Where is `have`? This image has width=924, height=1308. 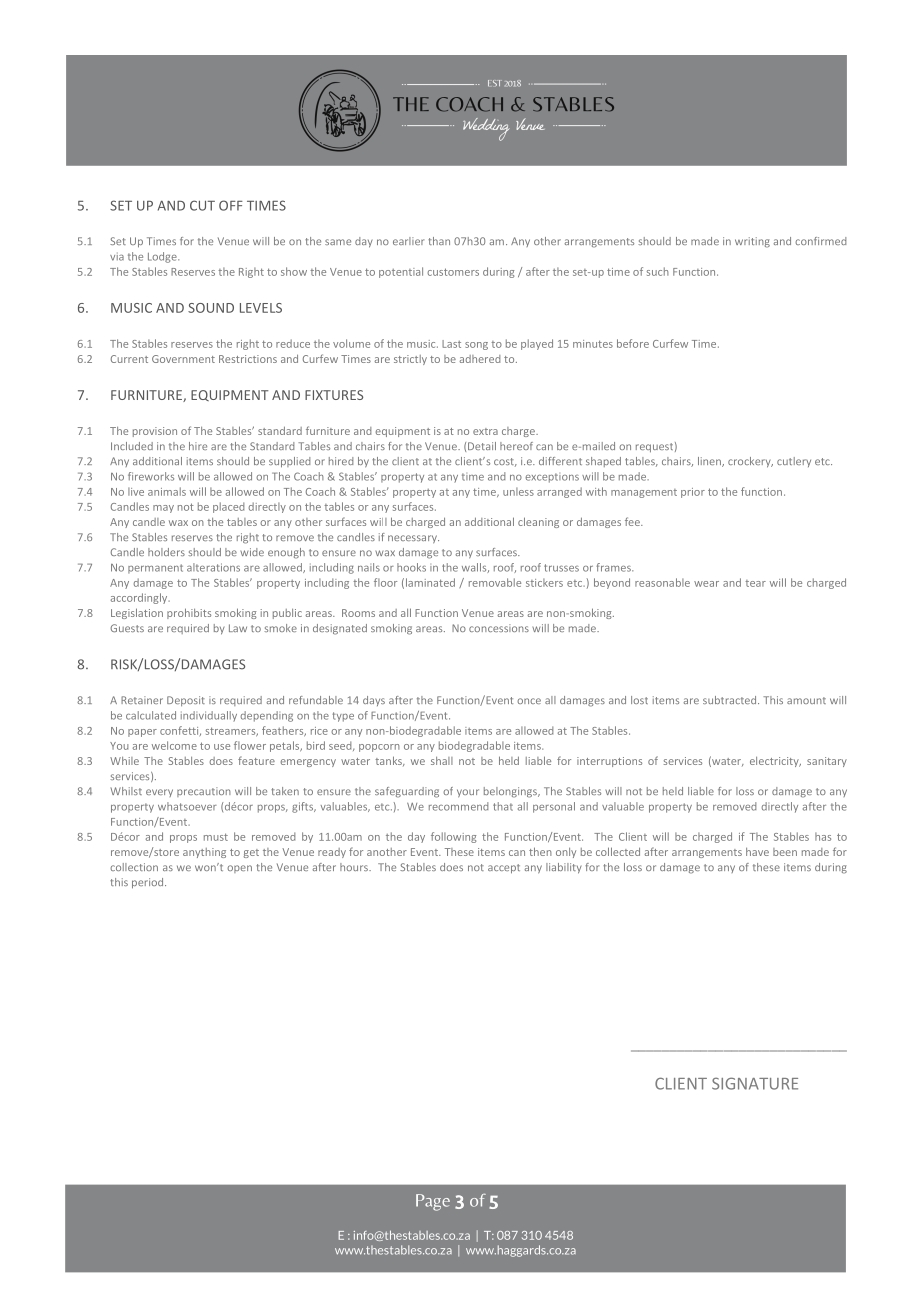
have is located at coordinates (757, 852).
